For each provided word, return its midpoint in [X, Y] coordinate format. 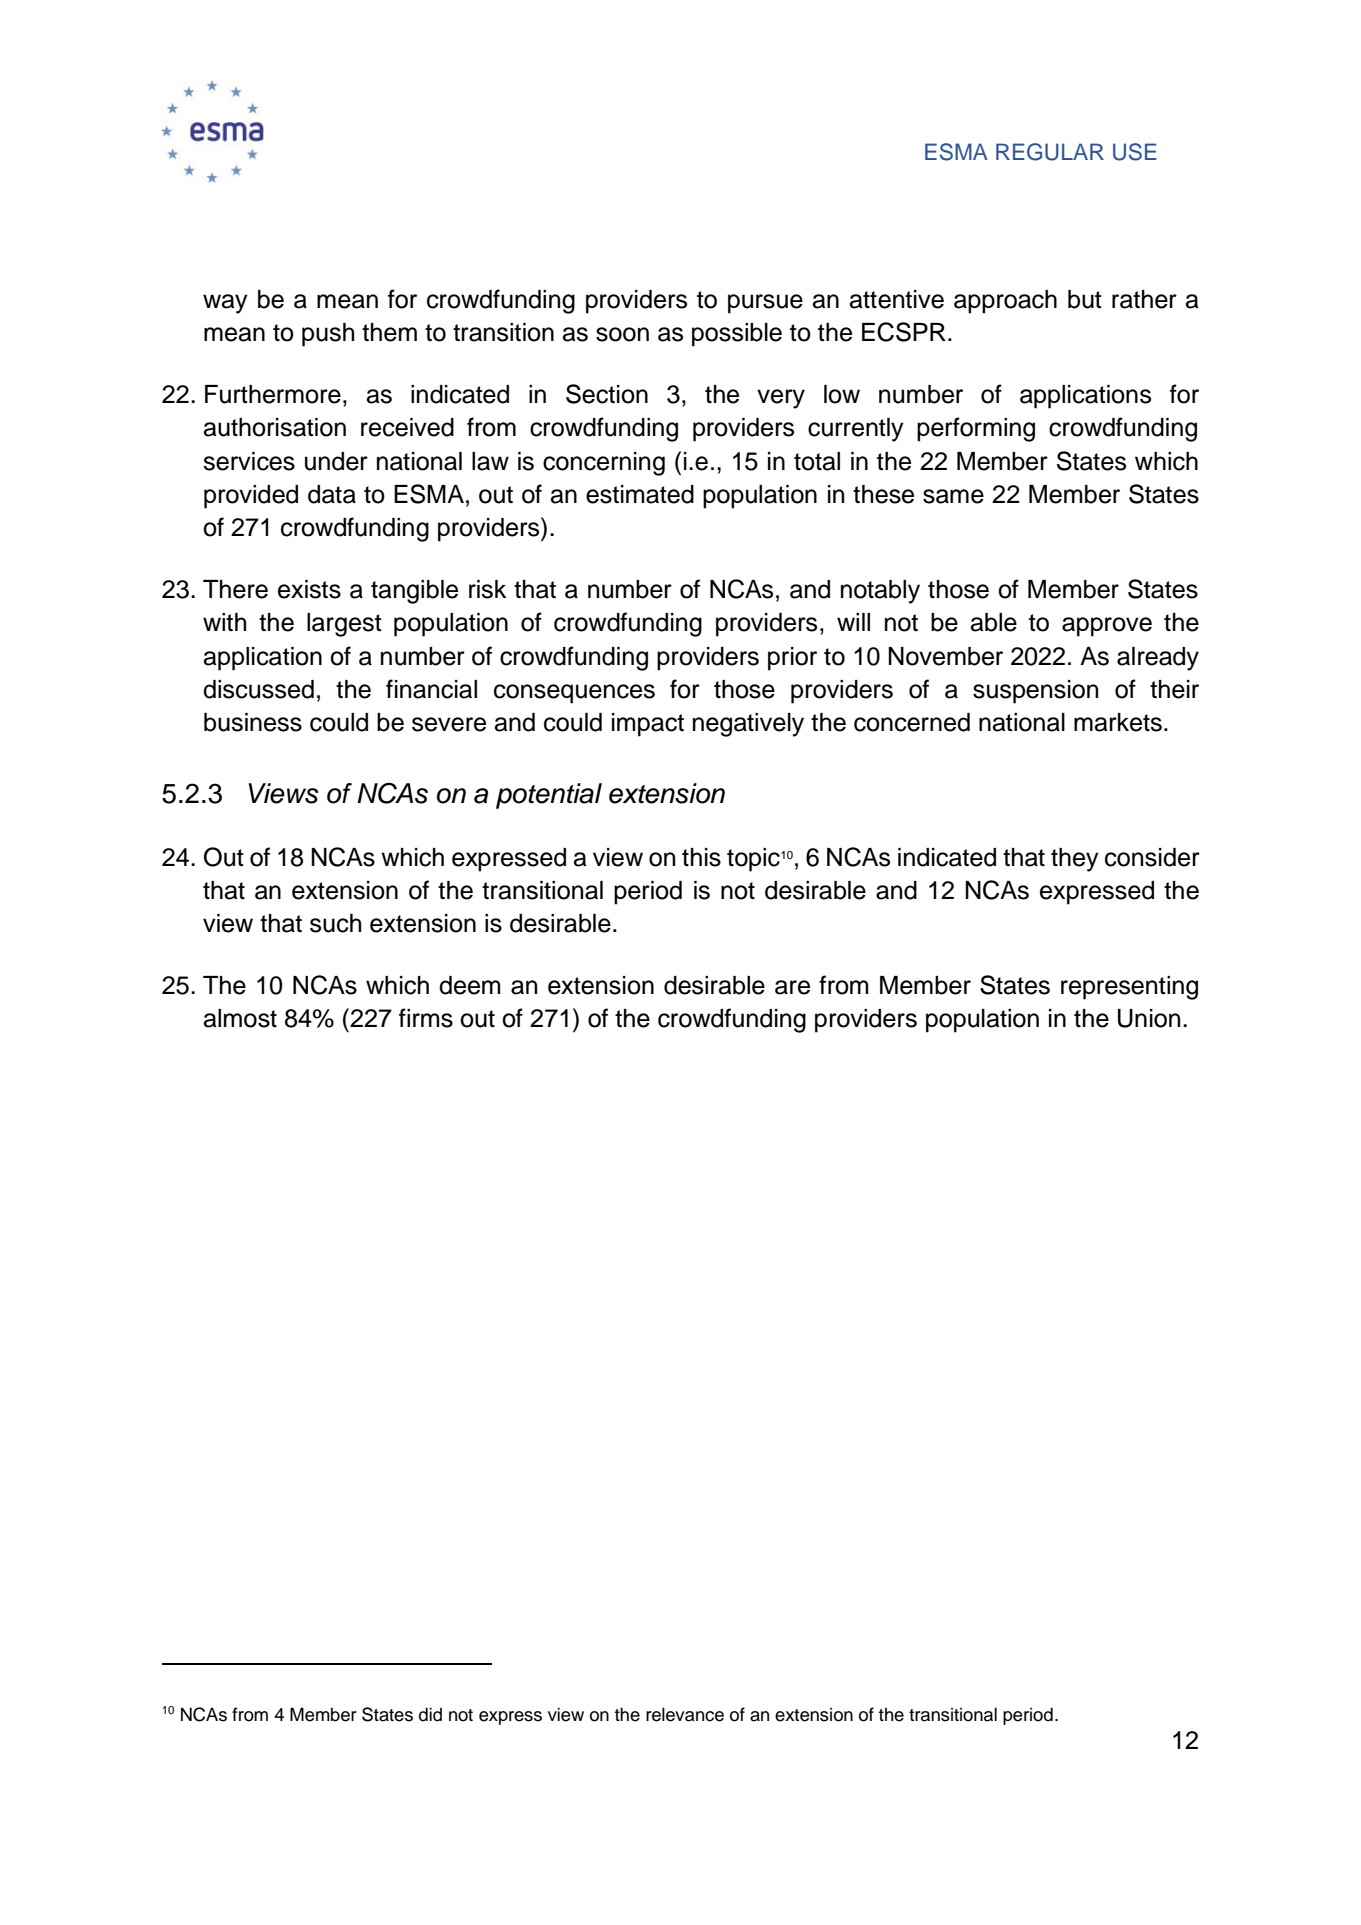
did [430, 1714]
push [328, 335]
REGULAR [1050, 152]
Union [1149, 1018]
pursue [765, 304]
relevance [685, 1714]
